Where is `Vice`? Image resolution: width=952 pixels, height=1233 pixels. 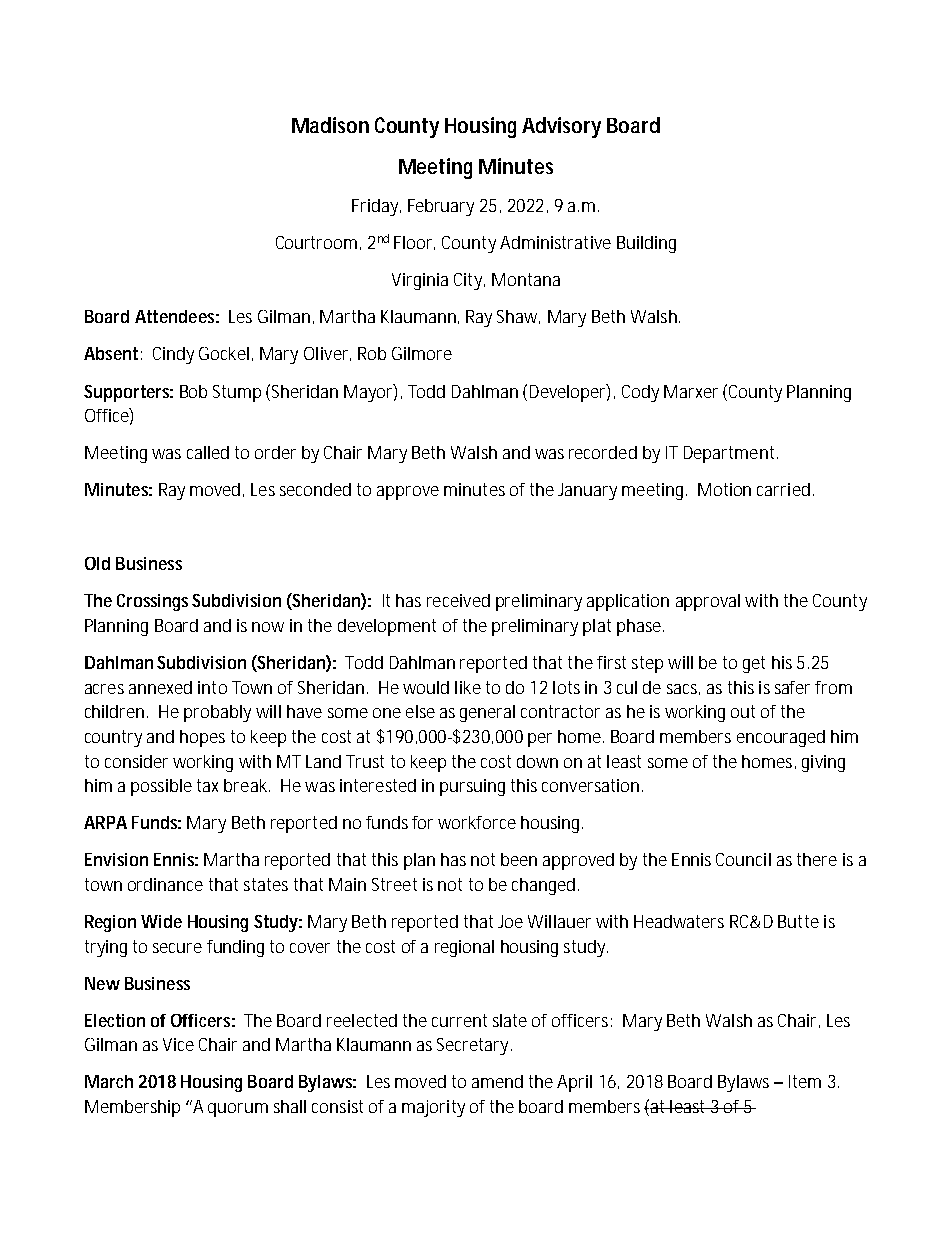 Vice is located at coordinates (178, 1044).
